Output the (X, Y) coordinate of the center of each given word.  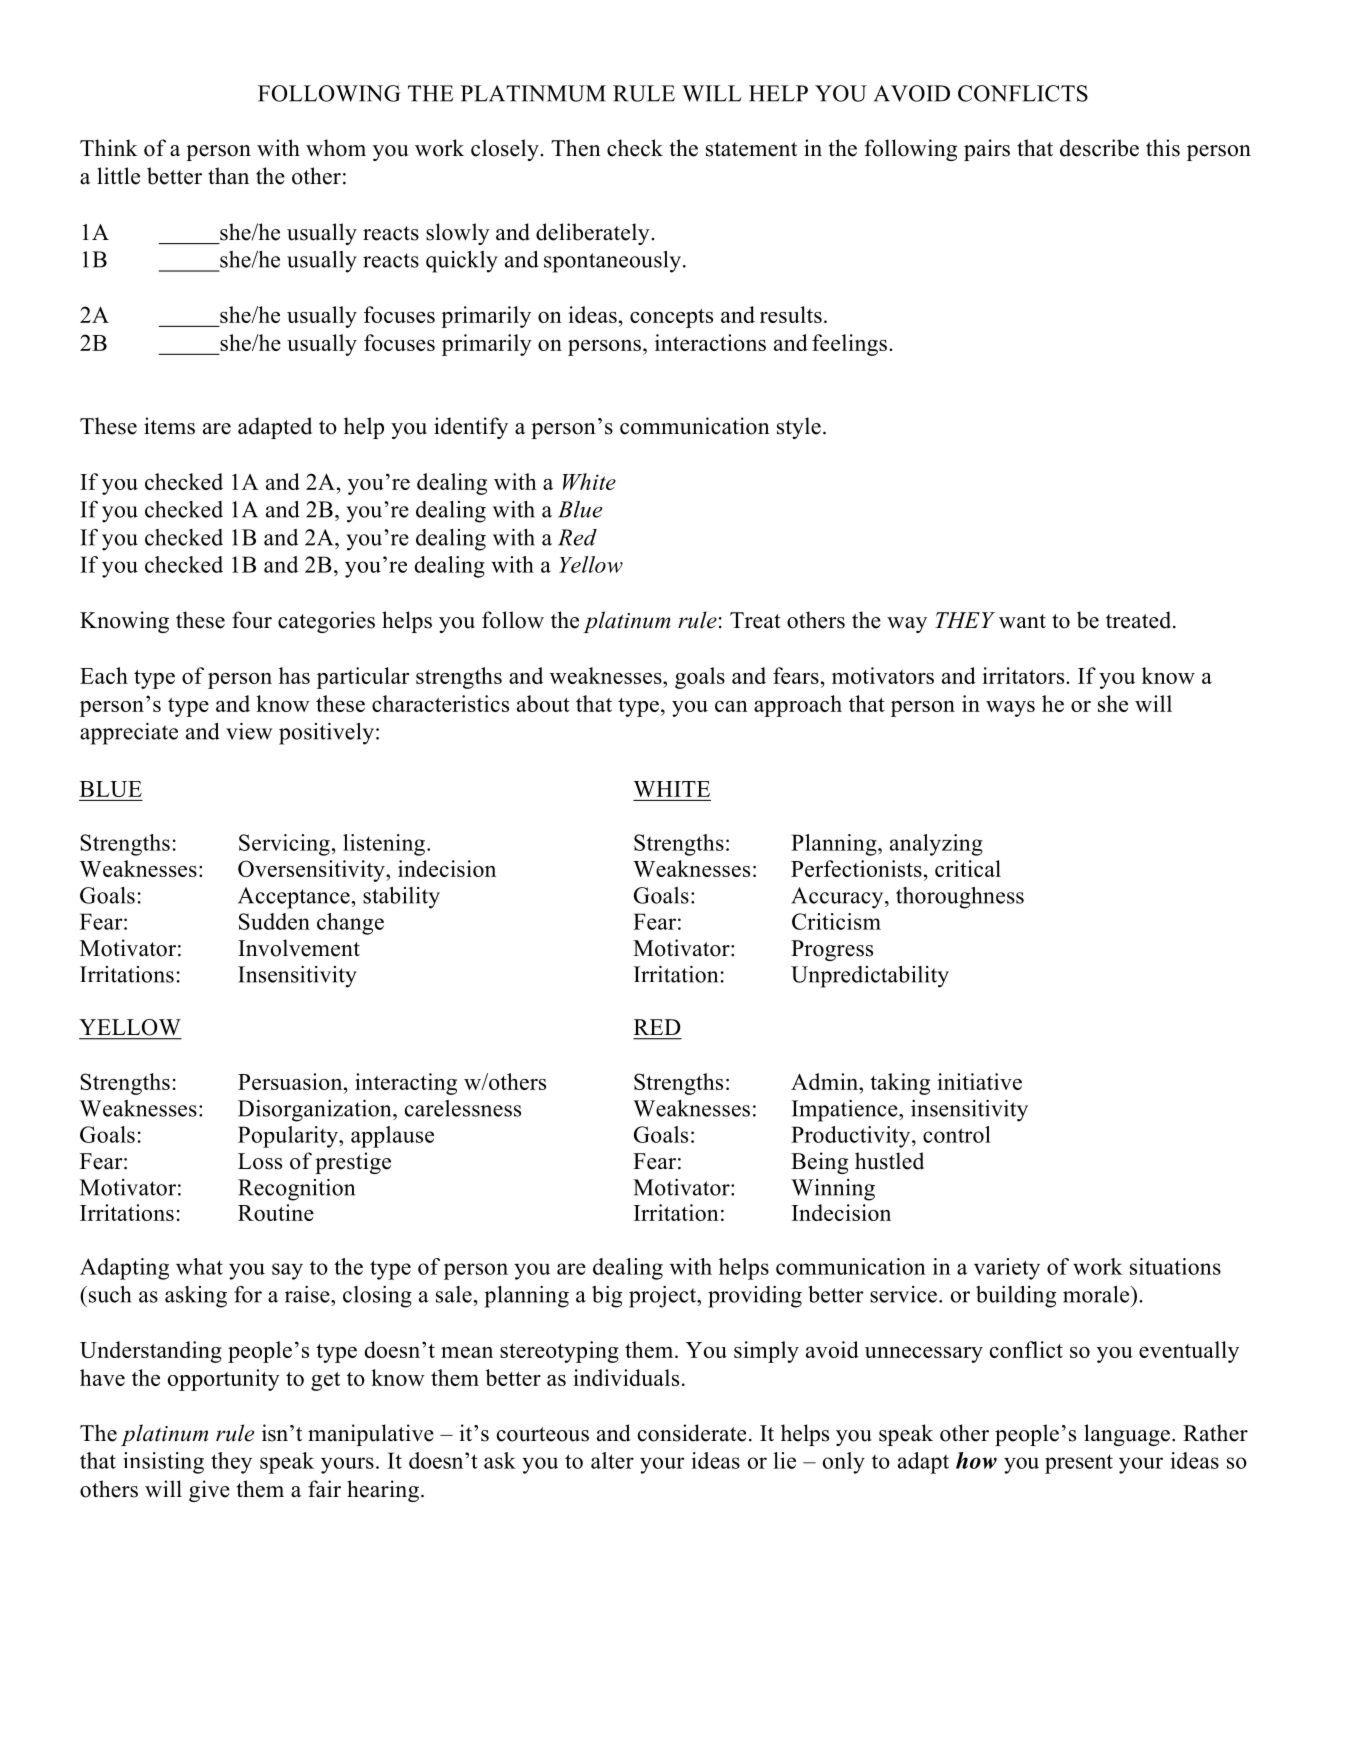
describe (1099, 148)
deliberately (593, 234)
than (228, 175)
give (209, 1491)
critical (968, 868)
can (731, 706)
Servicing (284, 845)
